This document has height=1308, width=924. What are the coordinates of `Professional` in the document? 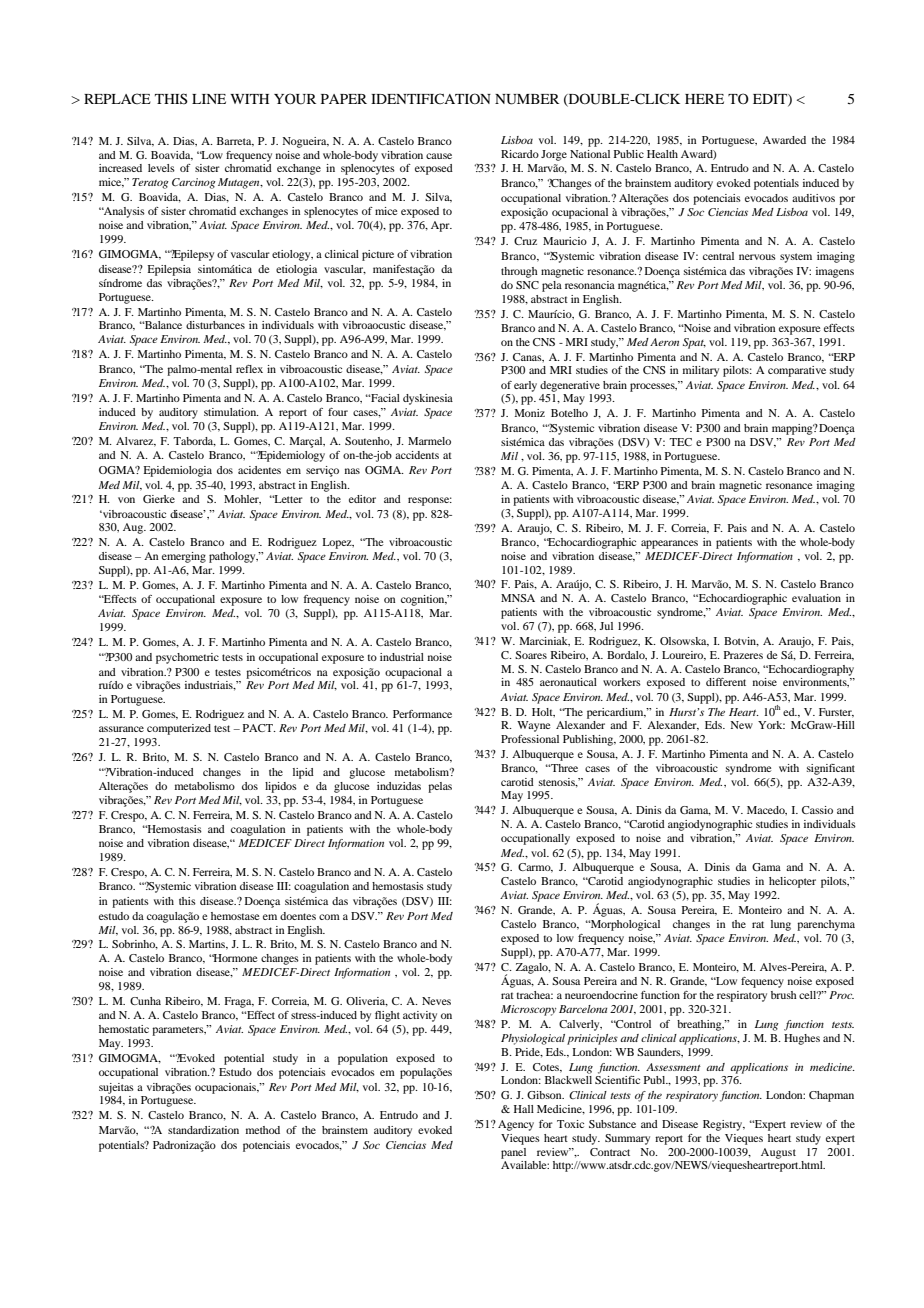 It's located at (530, 739).
